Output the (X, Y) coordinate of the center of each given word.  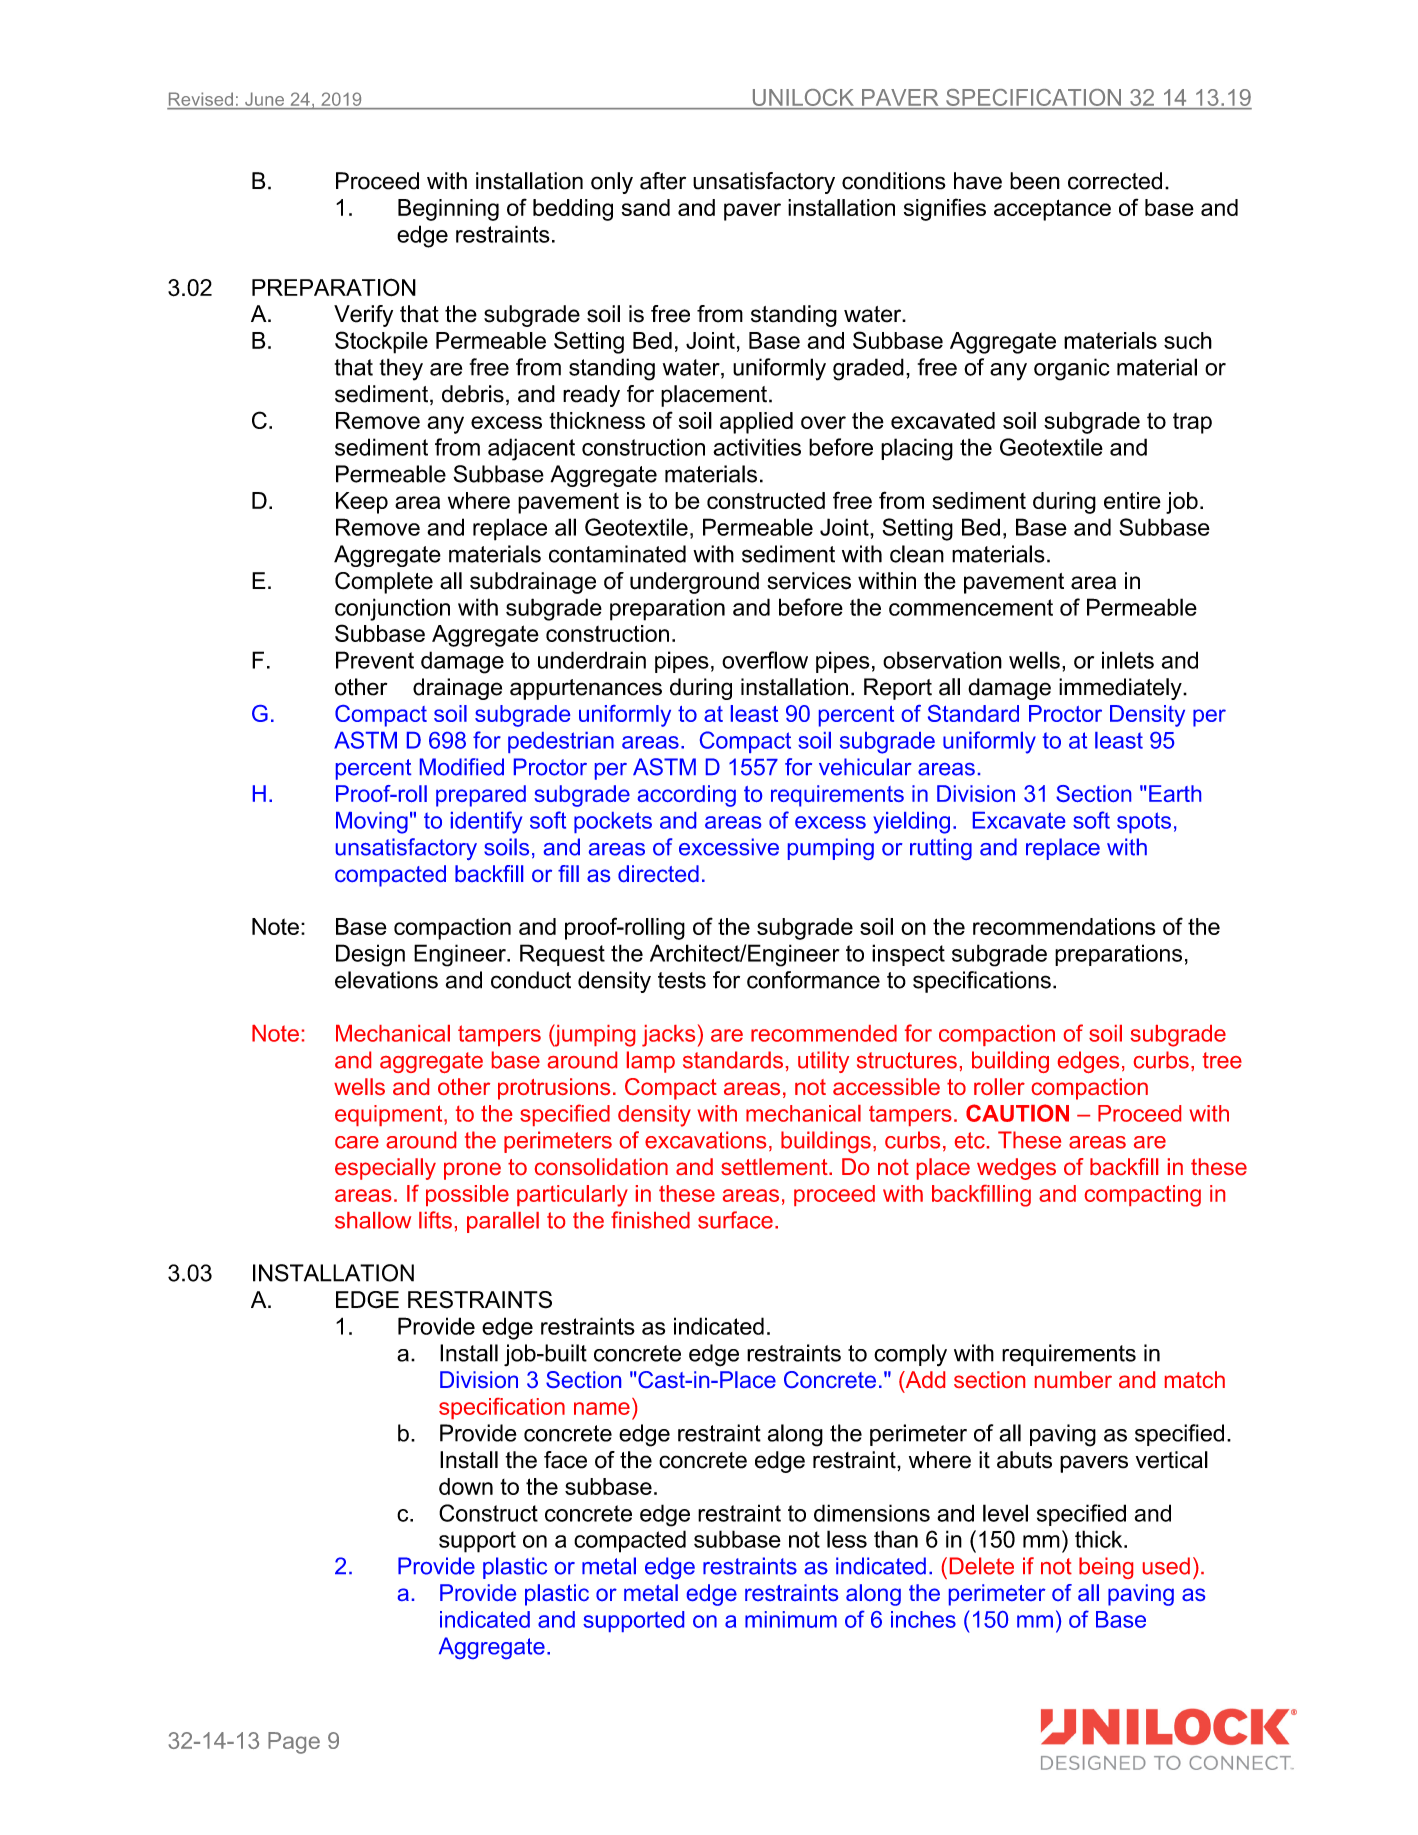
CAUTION (1017, 1113)
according (687, 796)
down (466, 1486)
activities (757, 447)
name (602, 1408)
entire (1132, 500)
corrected (1115, 181)
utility (823, 1062)
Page (294, 1743)
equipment (390, 1115)
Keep (362, 503)
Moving (372, 823)
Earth (1175, 793)
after (663, 181)
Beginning (448, 210)
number (1073, 1379)
